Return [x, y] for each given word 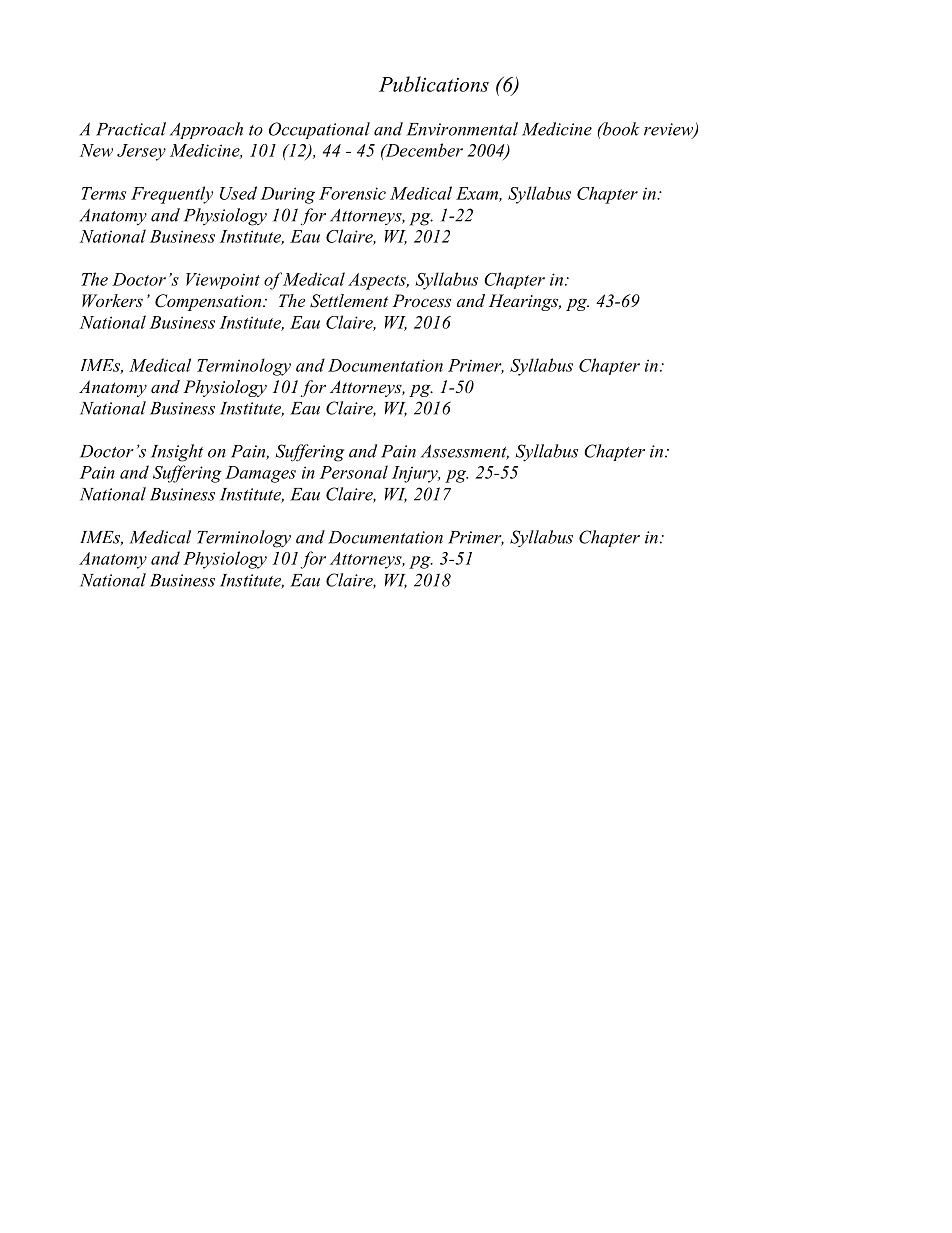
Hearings [525, 302]
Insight [177, 453]
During [288, 195]
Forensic [352, 193]
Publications [434, 84]
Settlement [349, 301]
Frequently [172, 195]
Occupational [319, 130]
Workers [112, 300]
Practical [131, 129]
